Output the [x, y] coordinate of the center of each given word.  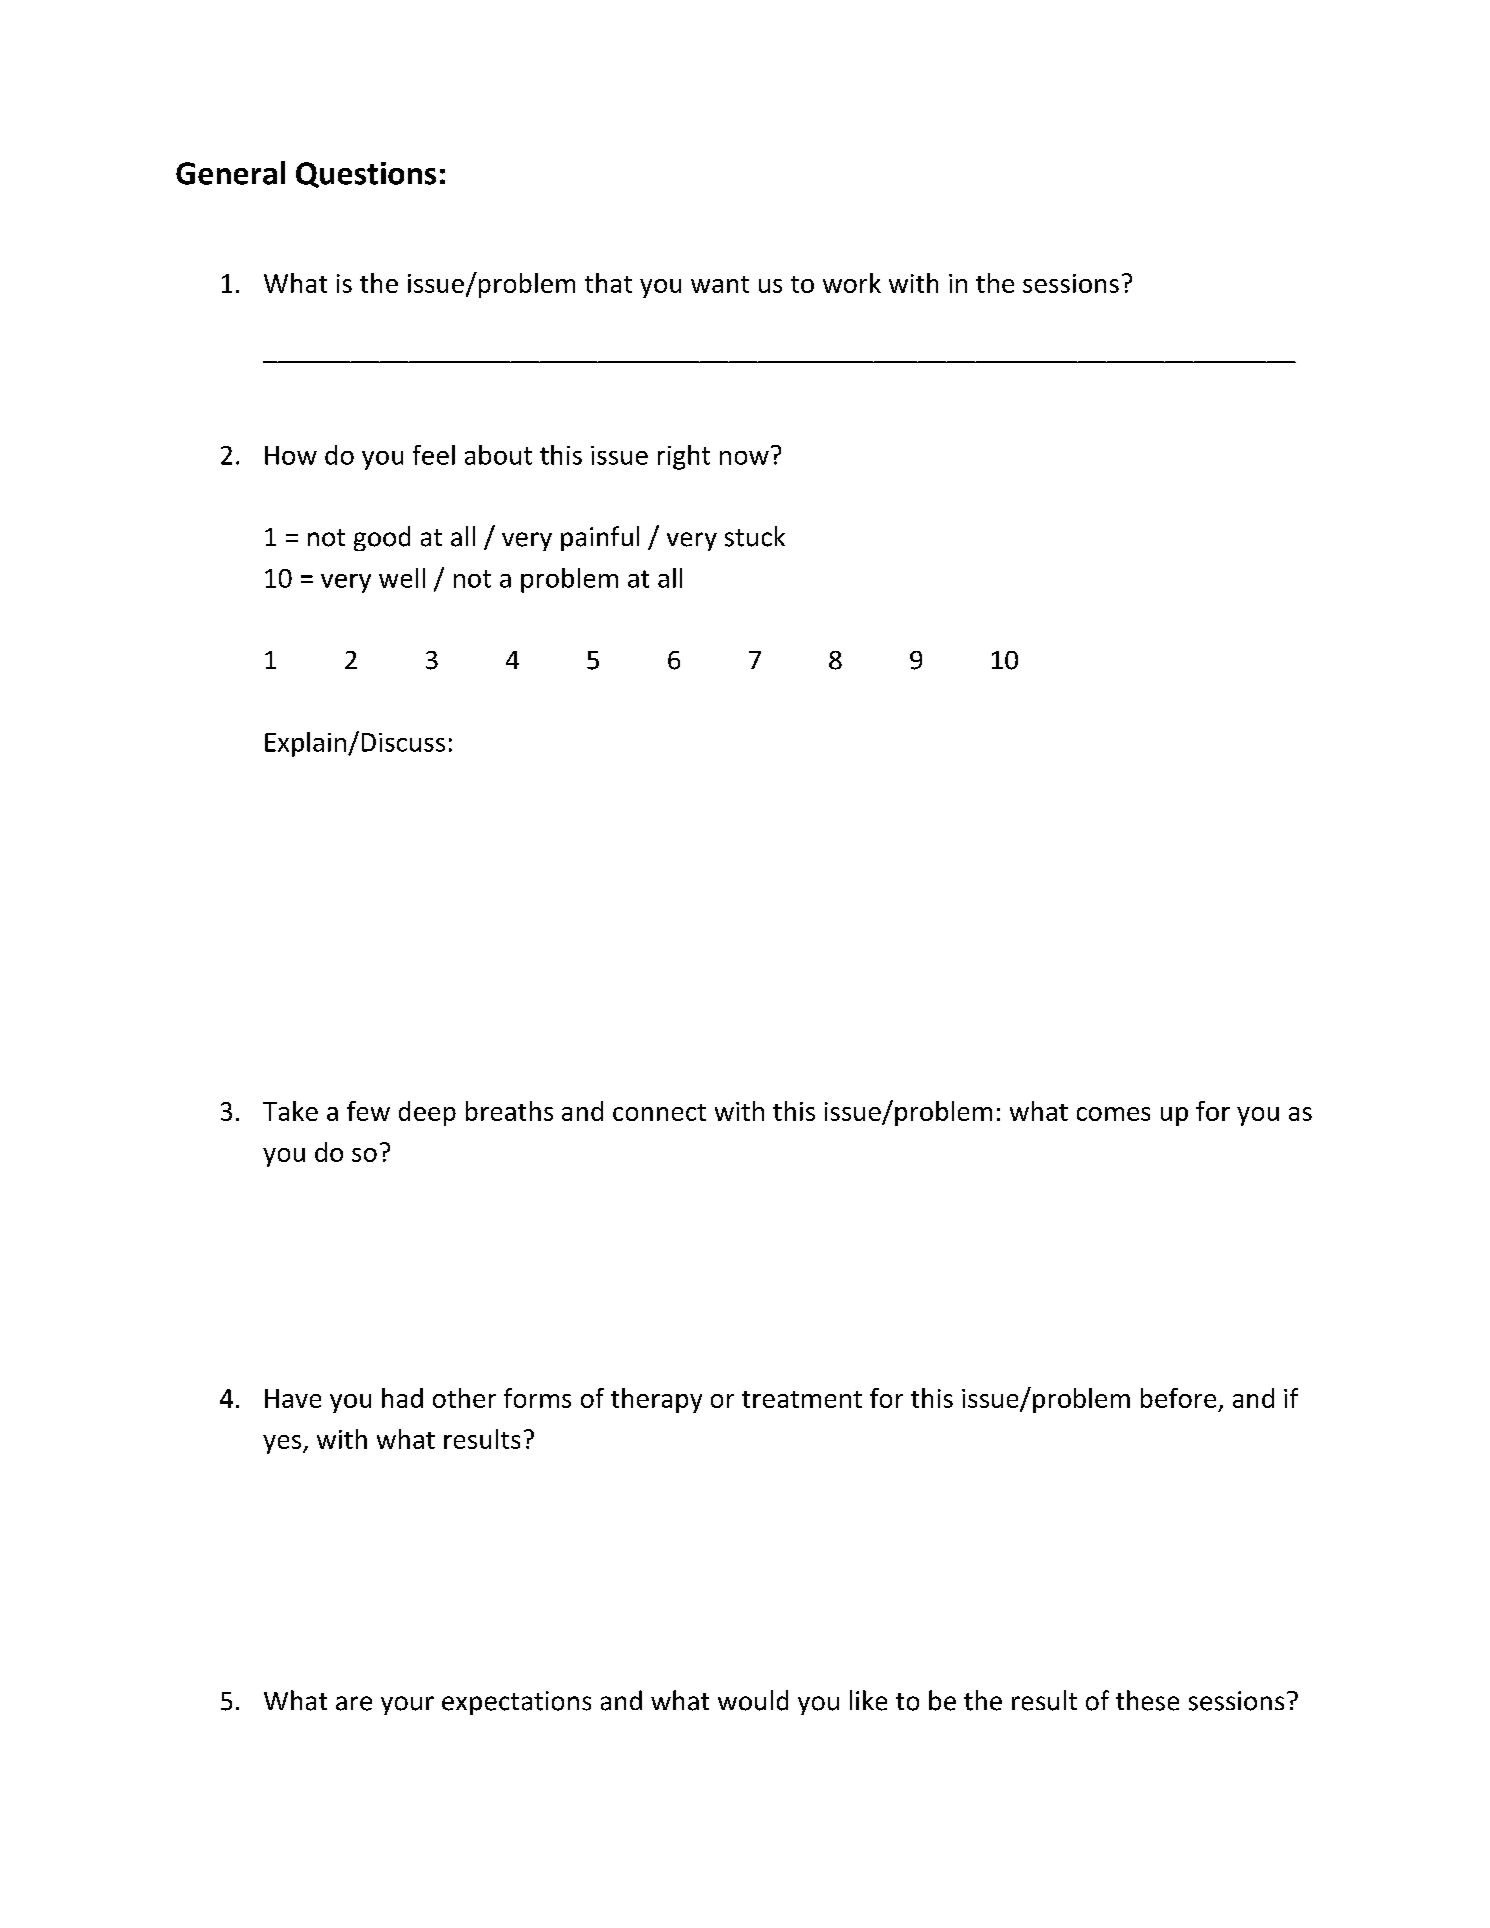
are [354, 1703]
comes [1113, 1114]
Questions [366, 175]
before [1178, 1398]
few [368, 1111]
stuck [755, 536]
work [852, 283]
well [402, 578]
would [753, 1700]
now [744, 458]
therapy [656, 1400]
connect [659, 1112]
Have [293, 1398]
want [720, 284]
